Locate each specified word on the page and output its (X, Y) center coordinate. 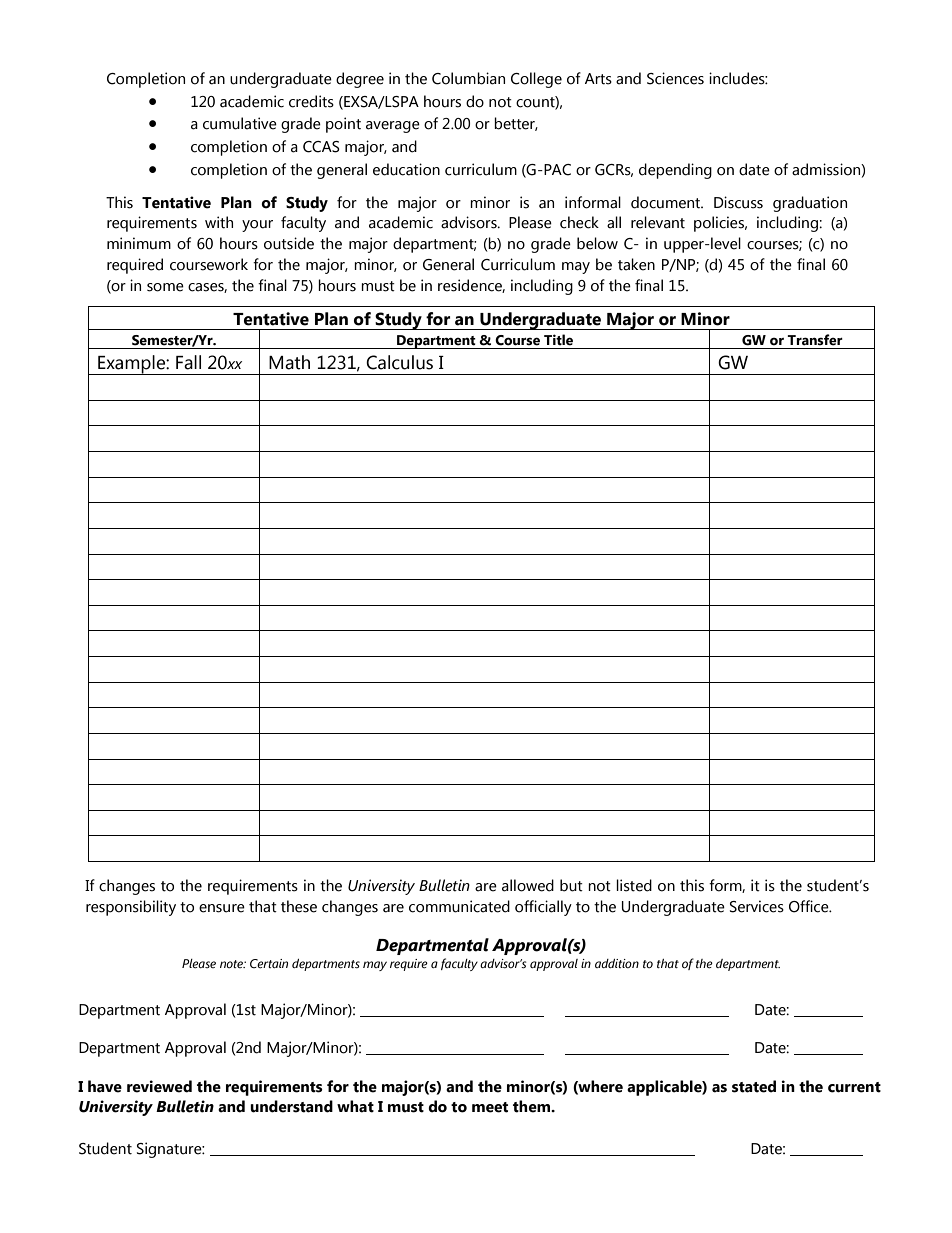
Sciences (675, 78)
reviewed (159, 1086)
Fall (188, 362)
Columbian (468, 78)
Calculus (399, 362)
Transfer (815, 340)
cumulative (240, 123)
